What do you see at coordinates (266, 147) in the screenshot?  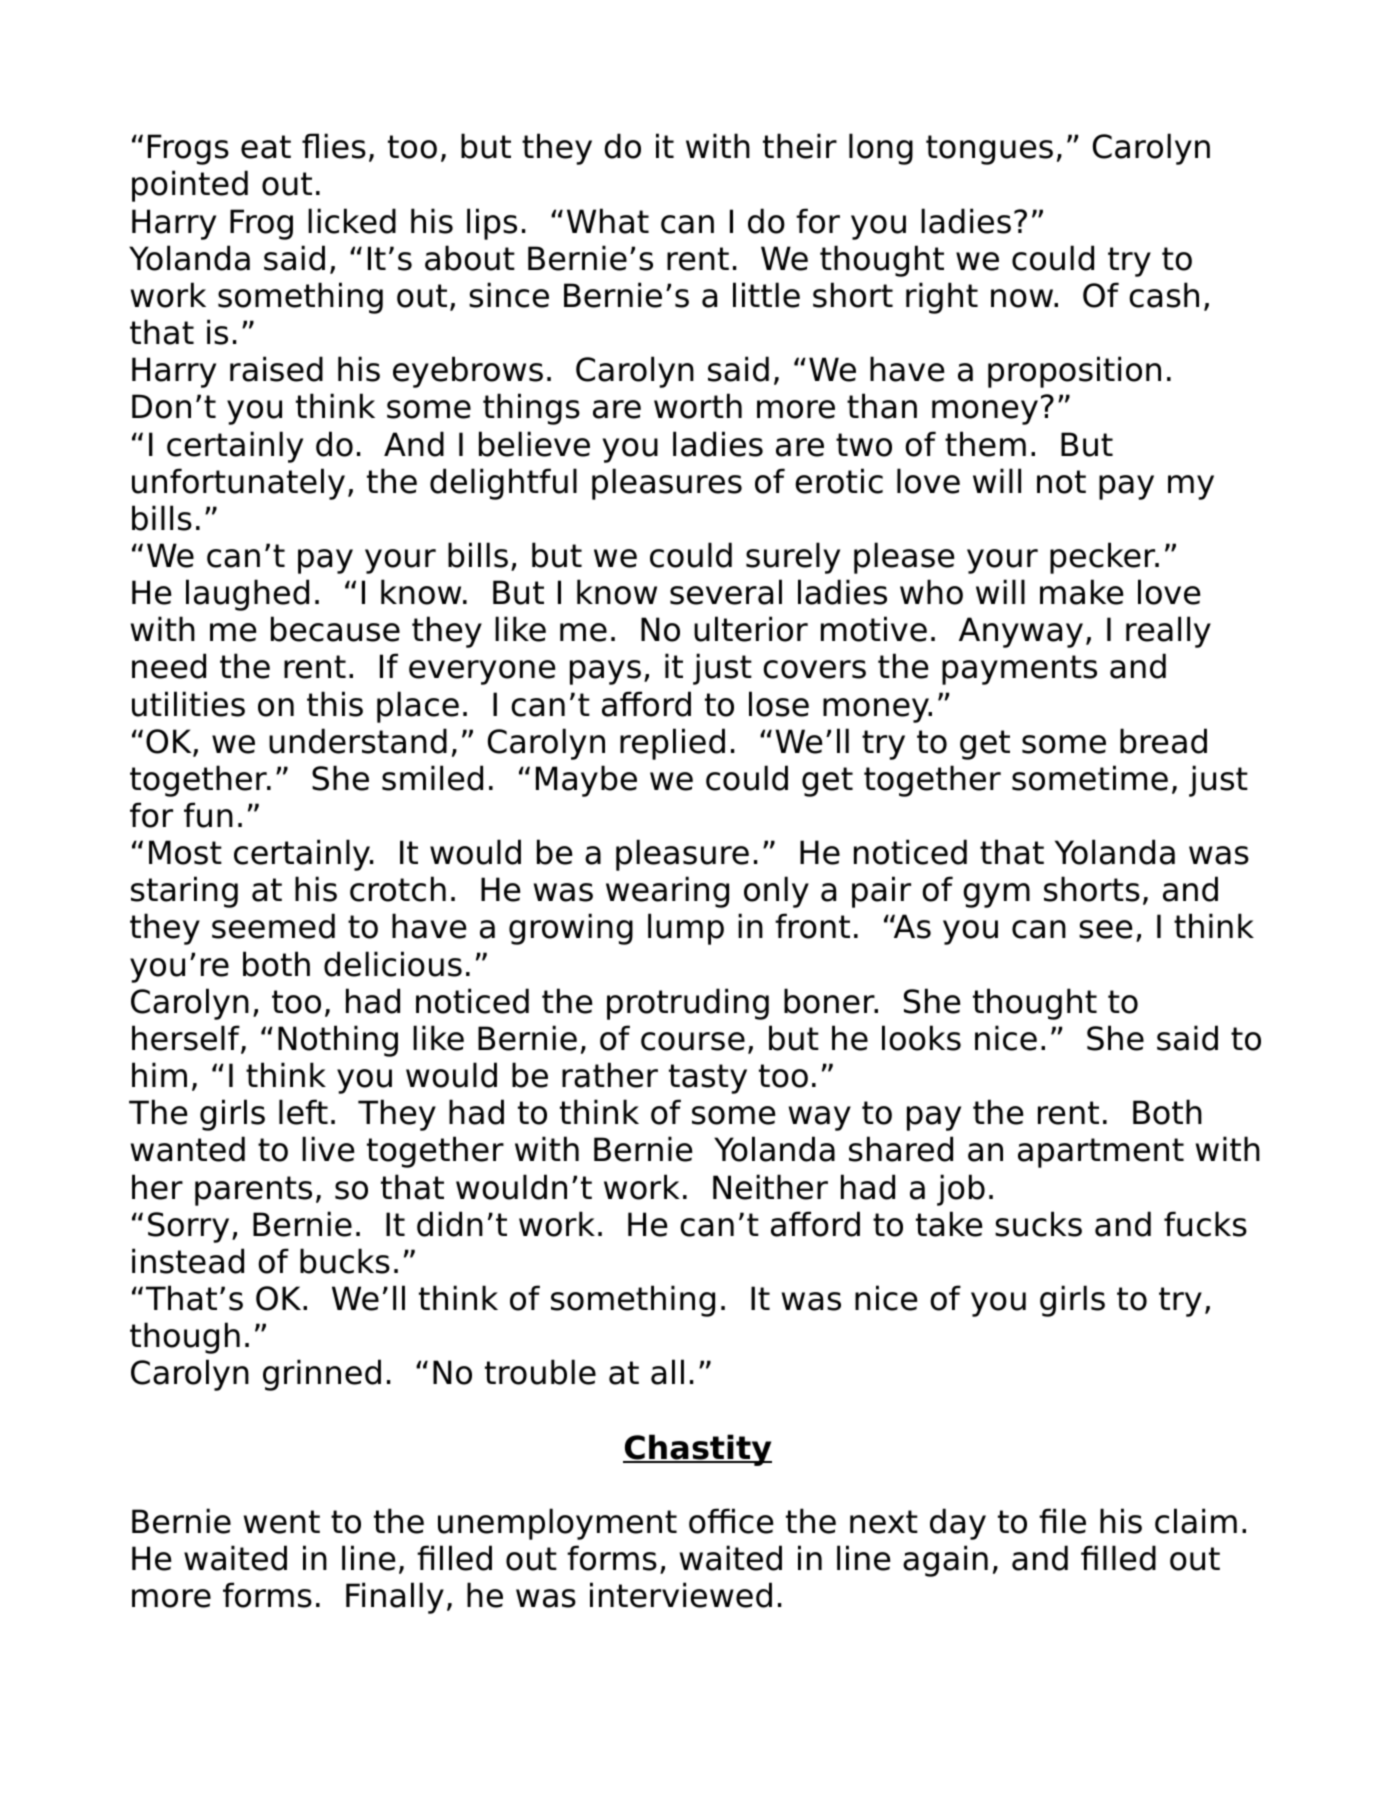 I see `eat` at bounding box center [266, 147].
